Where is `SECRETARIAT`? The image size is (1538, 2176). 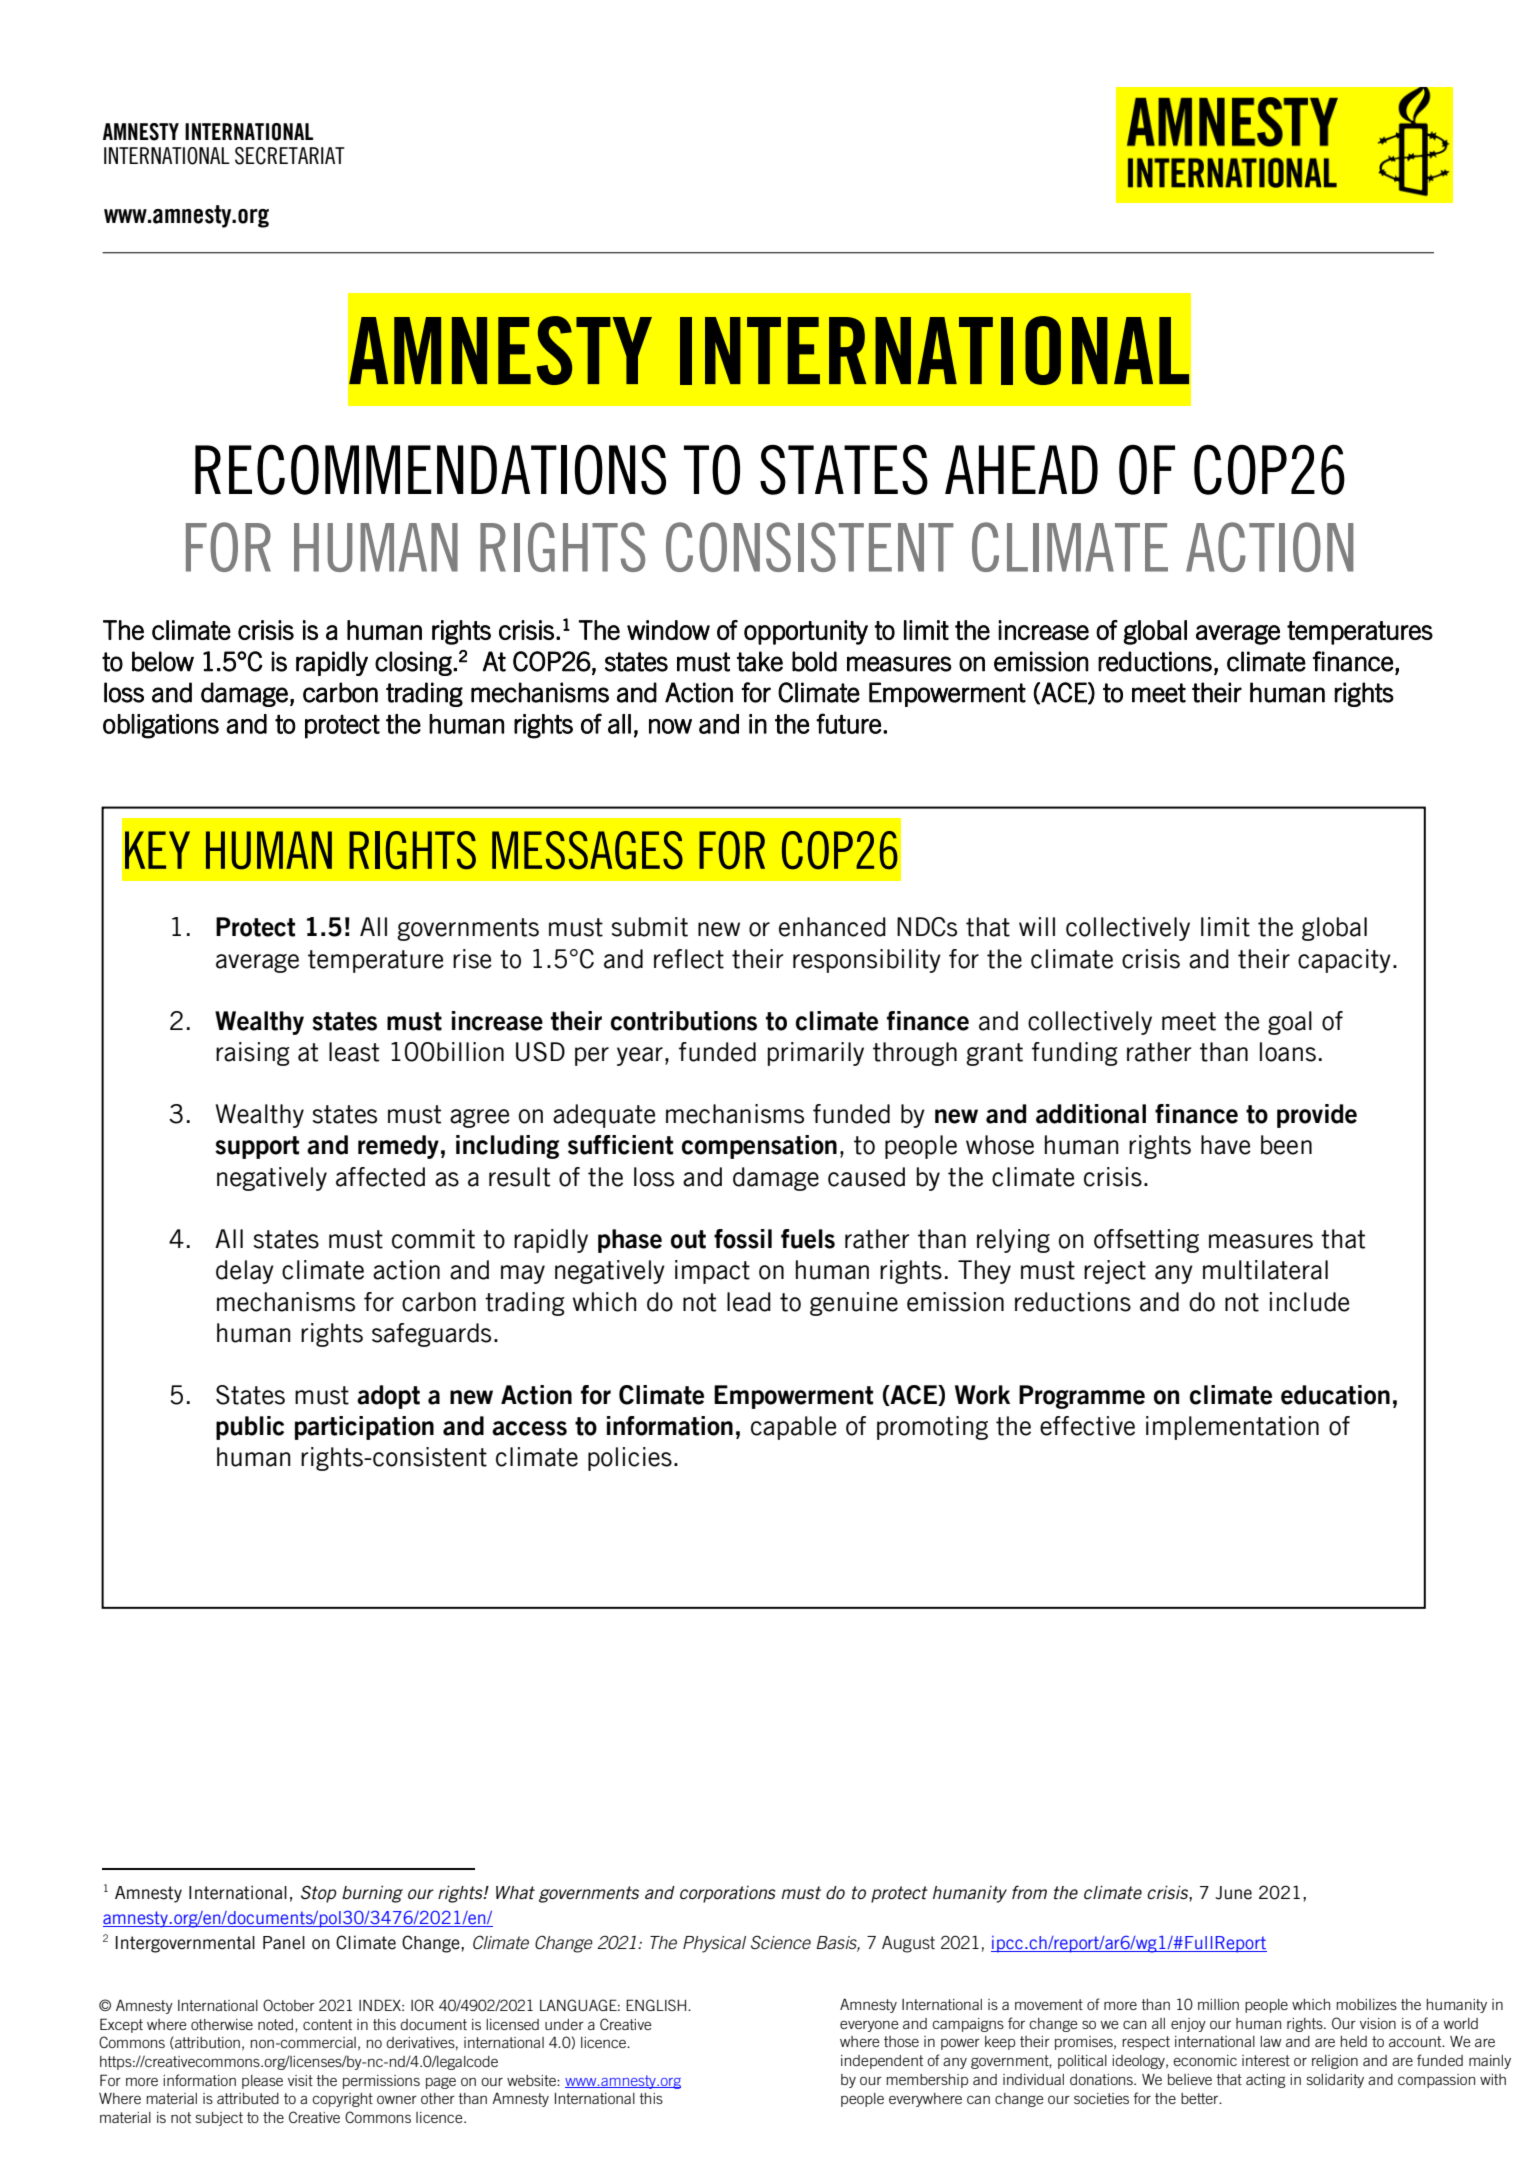 SECRETARIAT is located at coordinates (290, 156).
